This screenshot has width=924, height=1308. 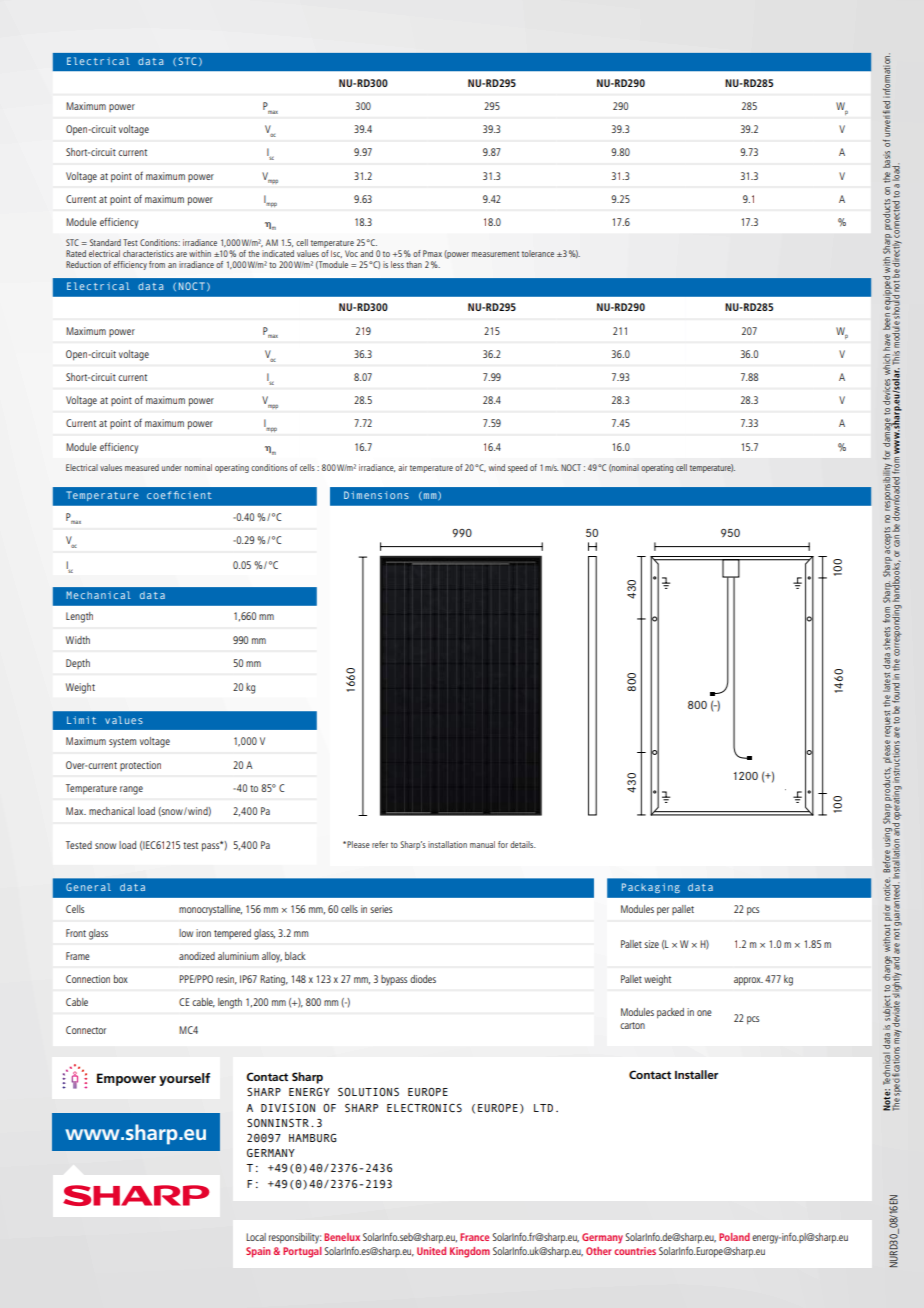 I want to click on low, so click(x=186, y=933).
